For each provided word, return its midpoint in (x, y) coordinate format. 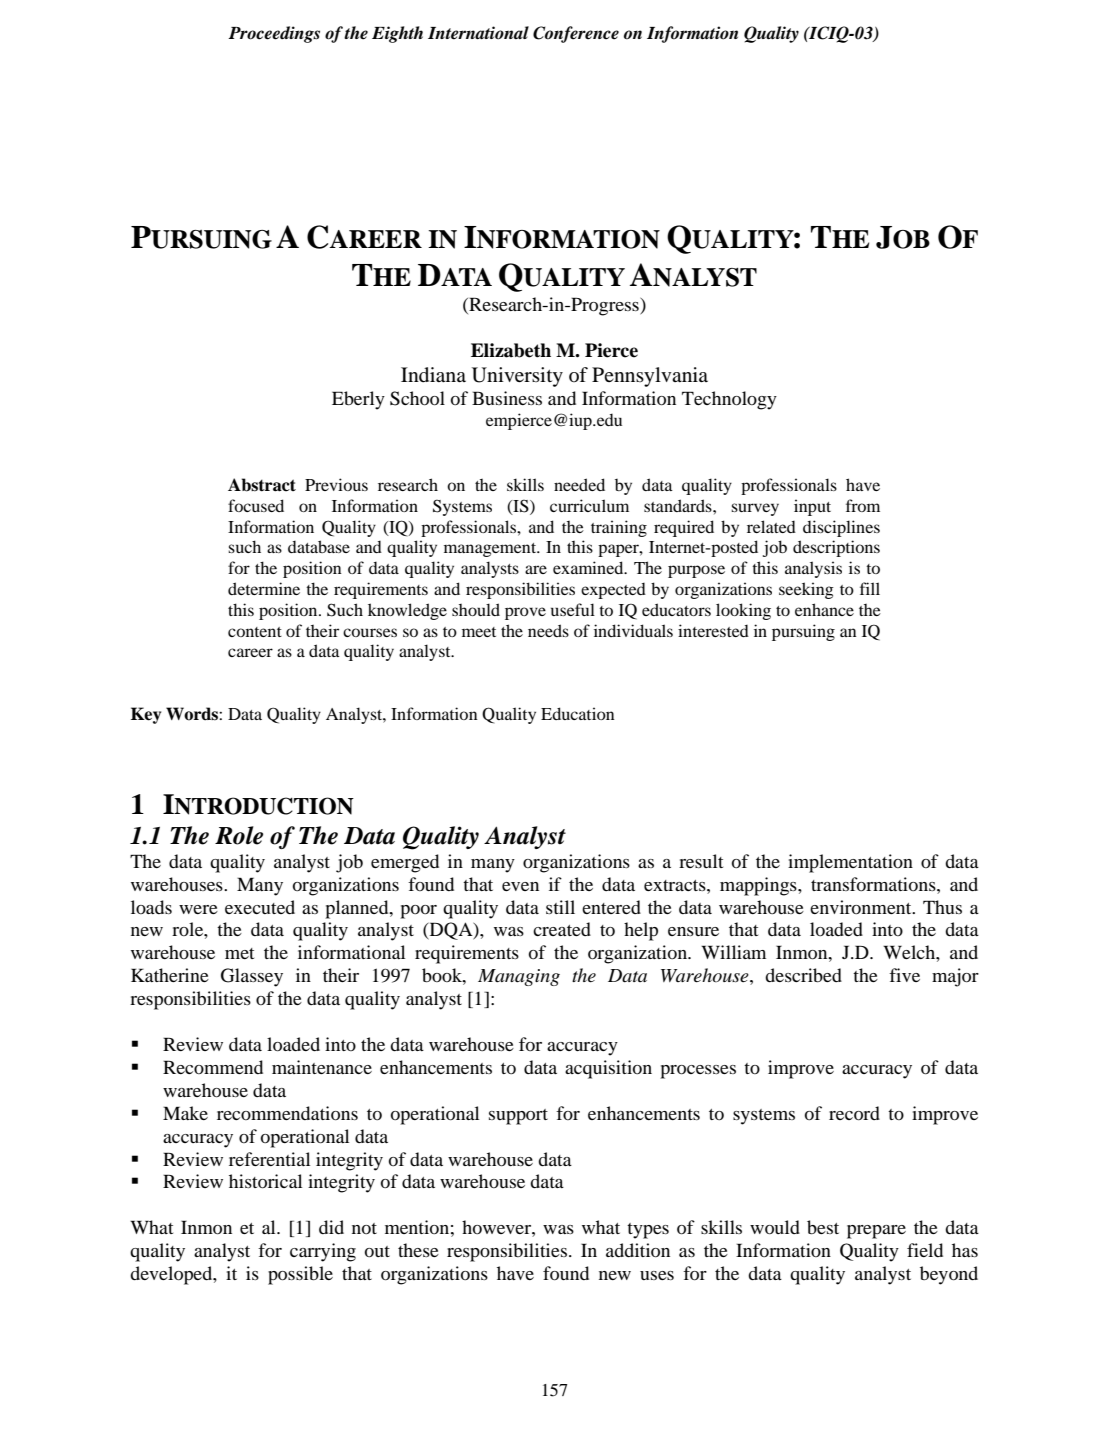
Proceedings (274, 34)
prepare (876, 1232)
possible (300, 1275)
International (478, 33)
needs (548, 630)
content (255, 632)
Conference (576, 34)
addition (638, 1250)
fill (870, 588)
